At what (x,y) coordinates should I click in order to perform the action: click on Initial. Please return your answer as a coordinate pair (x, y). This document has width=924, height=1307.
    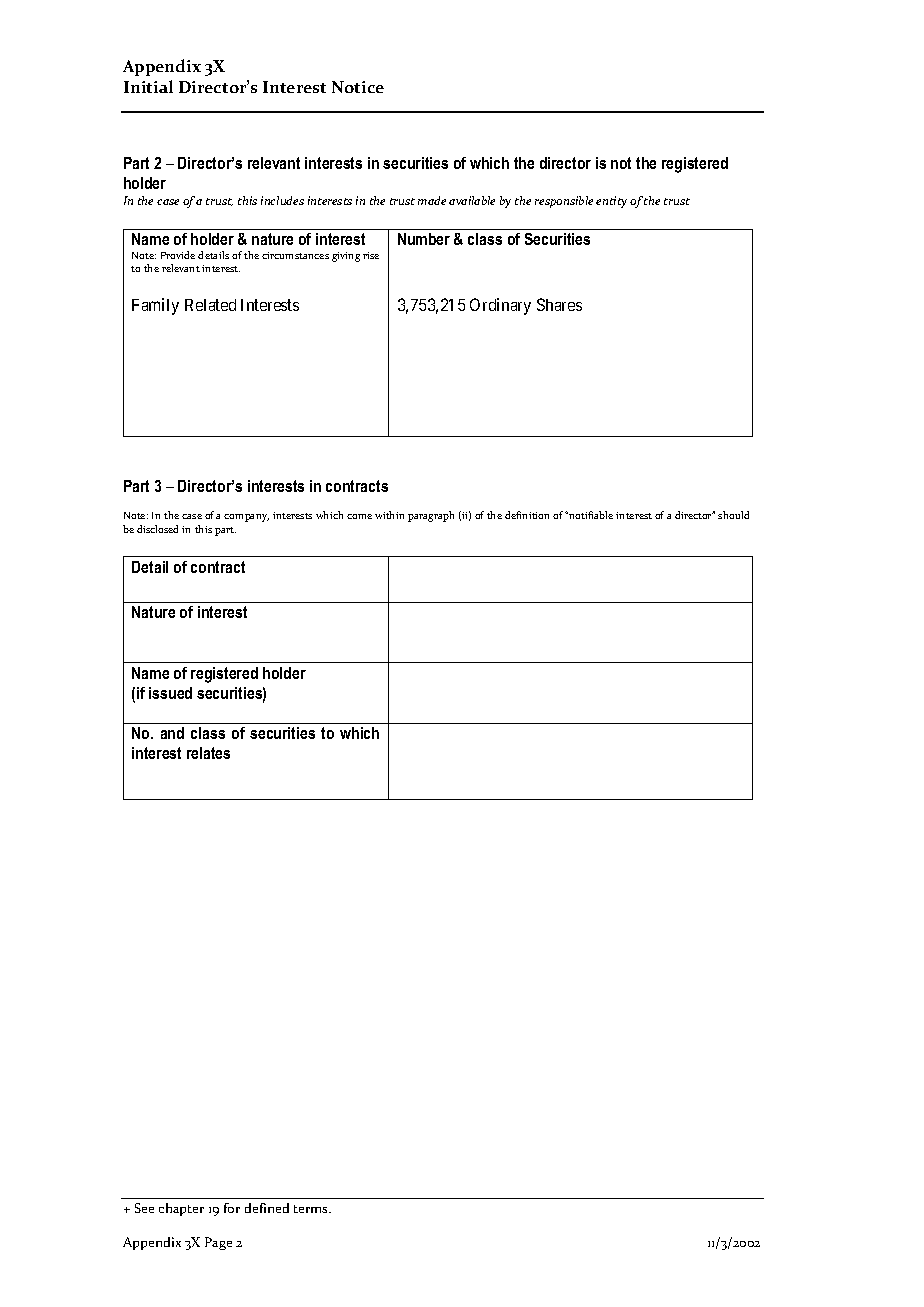
    Looking at the image, I should click on (148, 86).
